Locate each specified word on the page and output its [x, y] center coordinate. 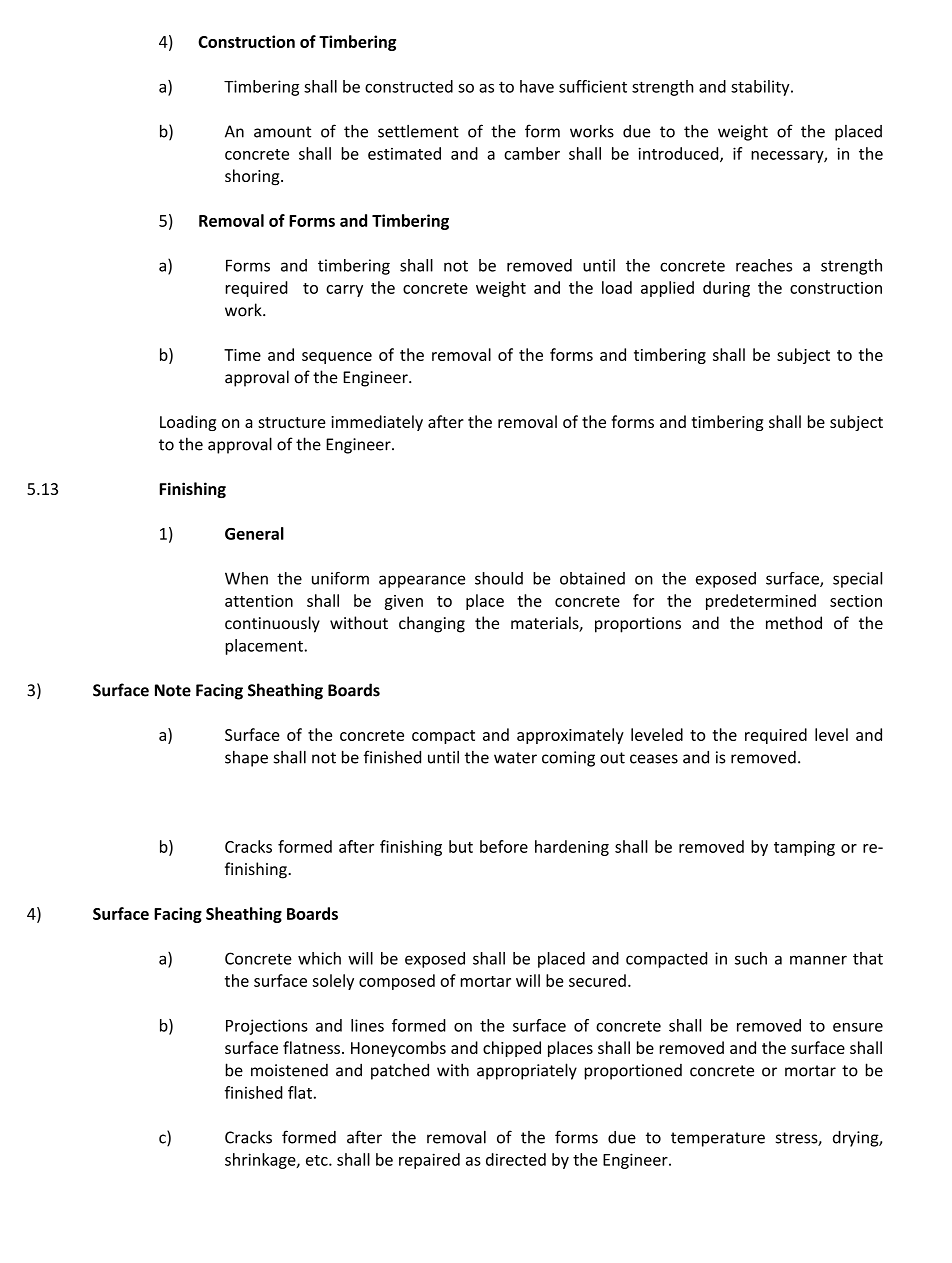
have [537, 86]
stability [761, 88]
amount [282, 132]
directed [516, 1159]
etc [318, 1160]
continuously [272, 624]
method [794, 623]
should [499, 578]
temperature [718, 1139]
